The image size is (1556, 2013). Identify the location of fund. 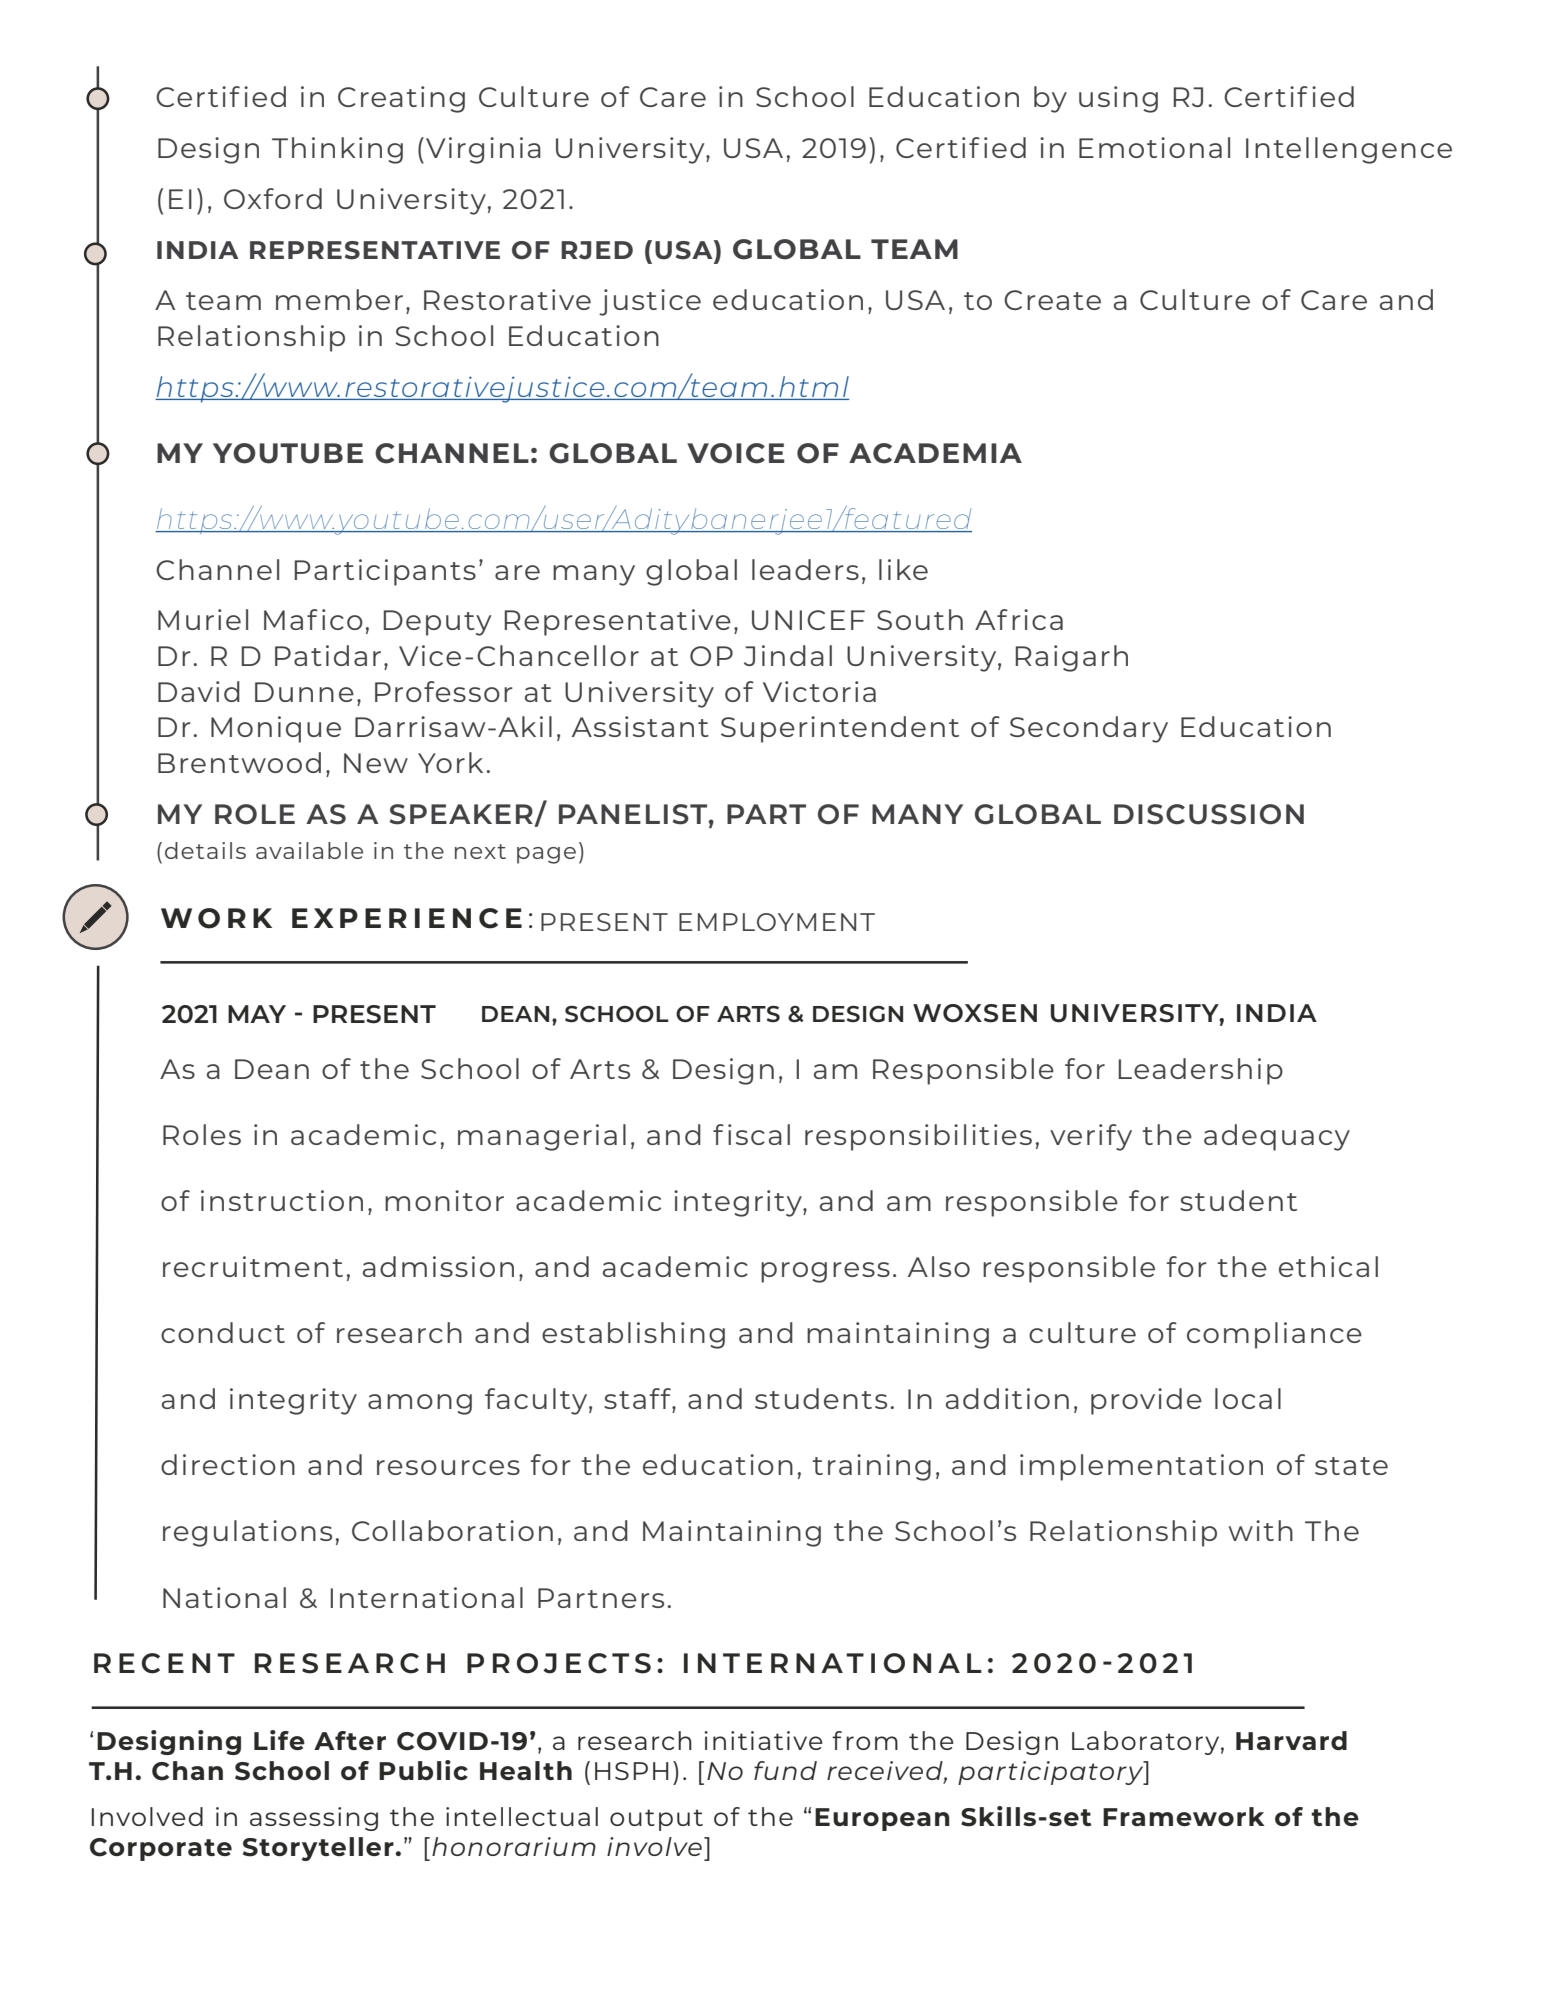
(785, 1770).
